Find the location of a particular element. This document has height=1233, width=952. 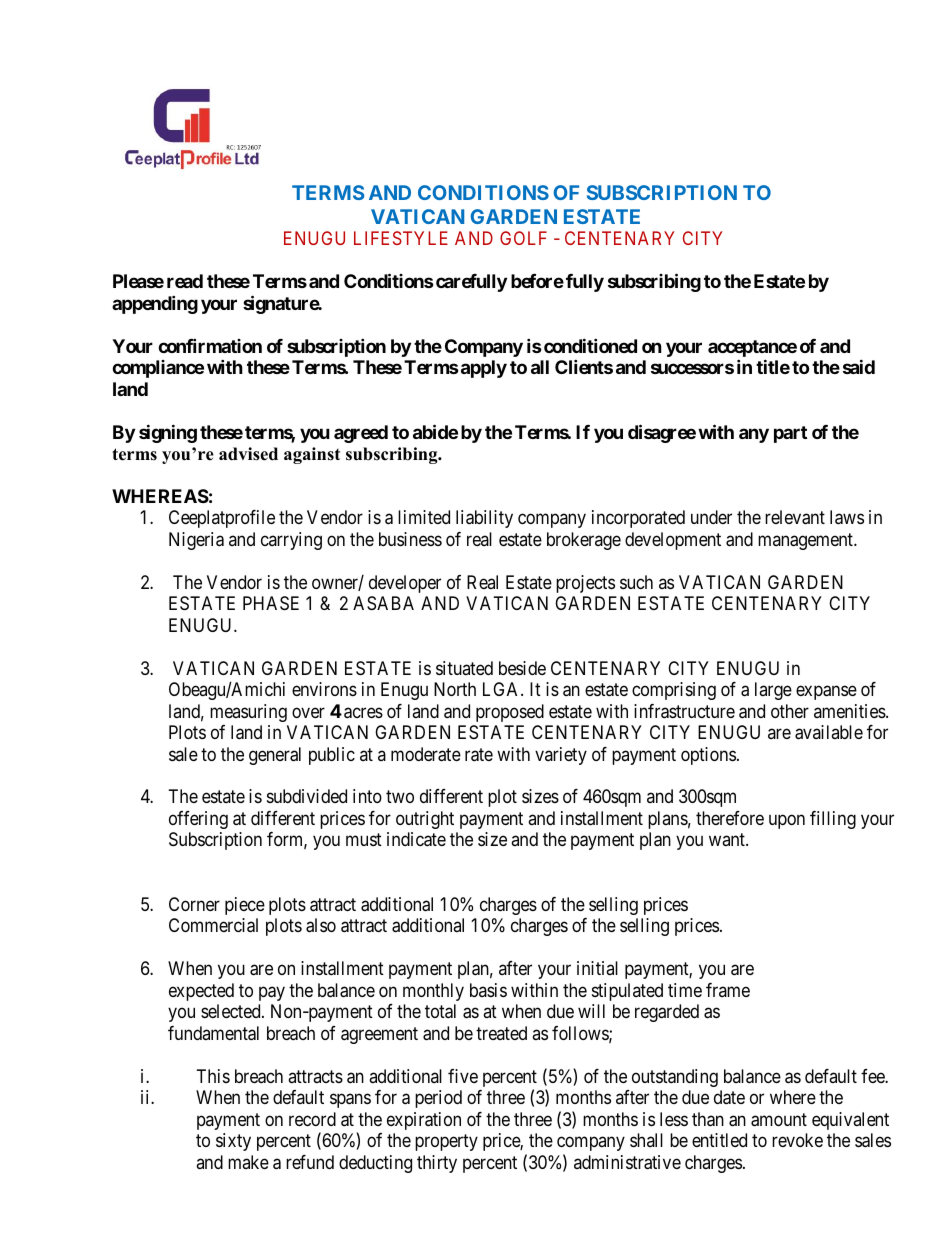

read is located at coordinates (185, 281).
